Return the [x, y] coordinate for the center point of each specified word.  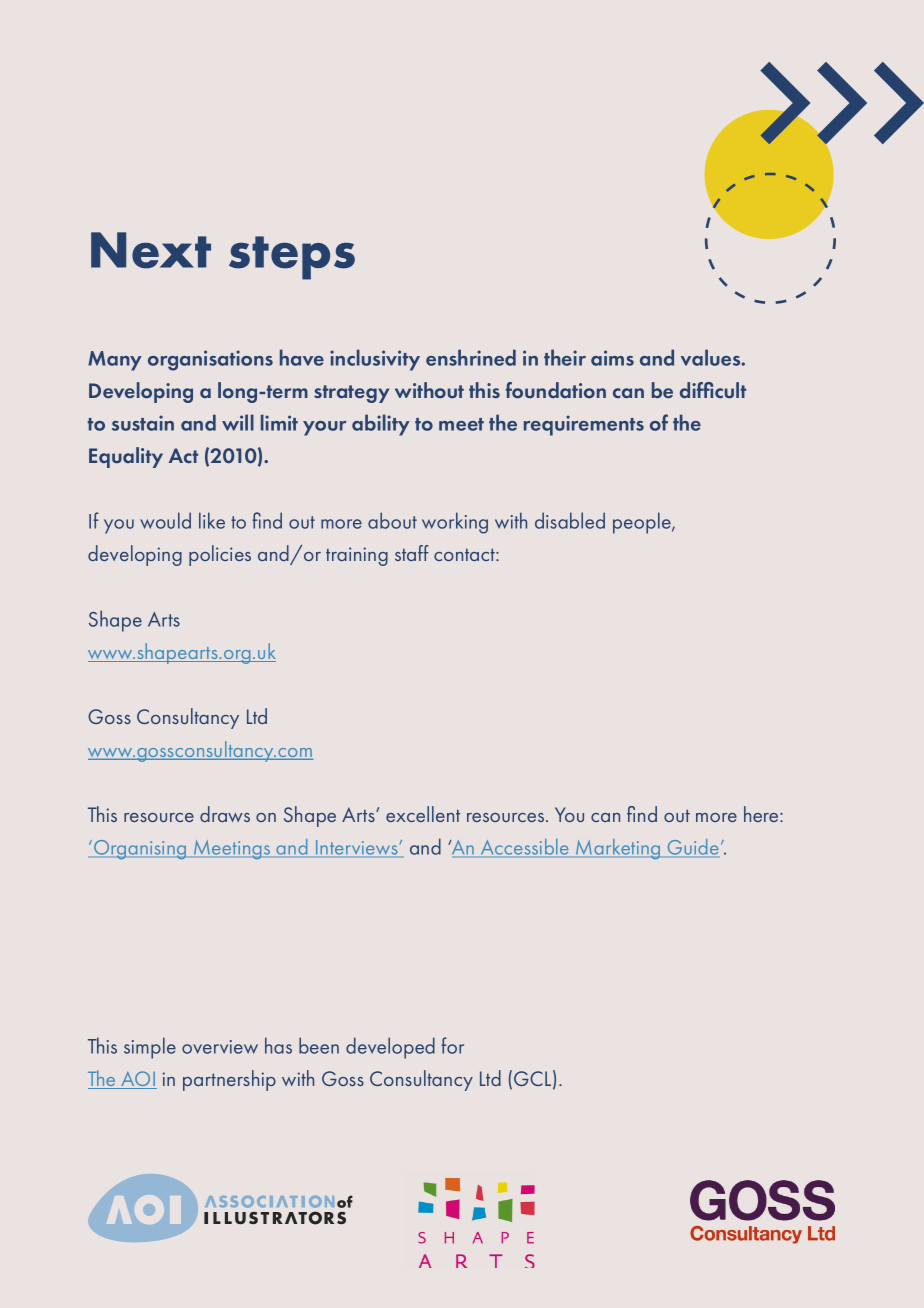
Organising [140, 849]
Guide [693, 847]
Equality [126, 457]
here [762, 814]
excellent [423, 814]
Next [151, 250]
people [643, 523]
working [455, 523]
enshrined [471, 357]
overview [220, 1047]
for [452, 1045]
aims [612, 358]
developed [390, 1048]
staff [411, 553]
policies [220, 555]
